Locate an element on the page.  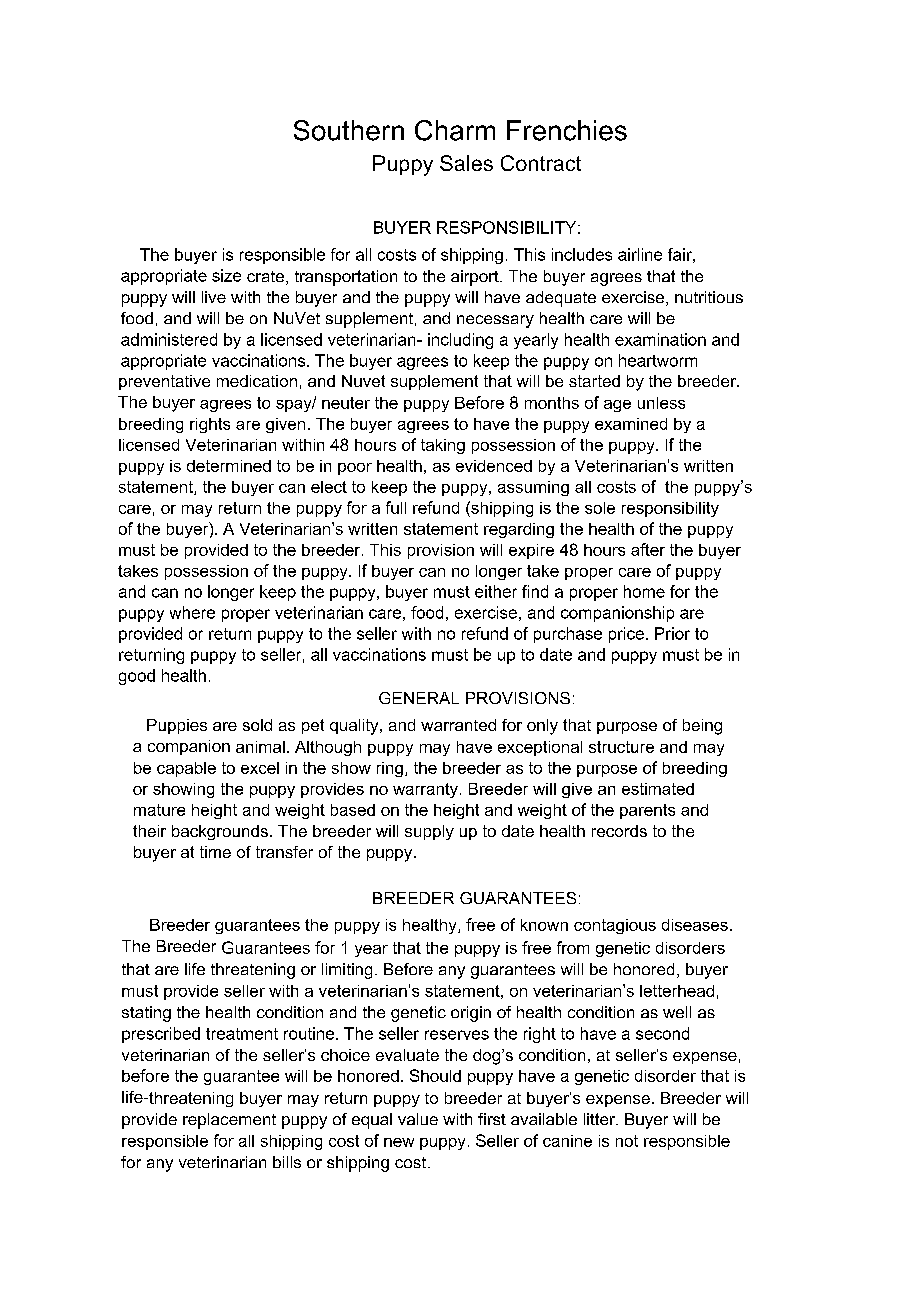
replacement is located at coordinates (229, 1121).
